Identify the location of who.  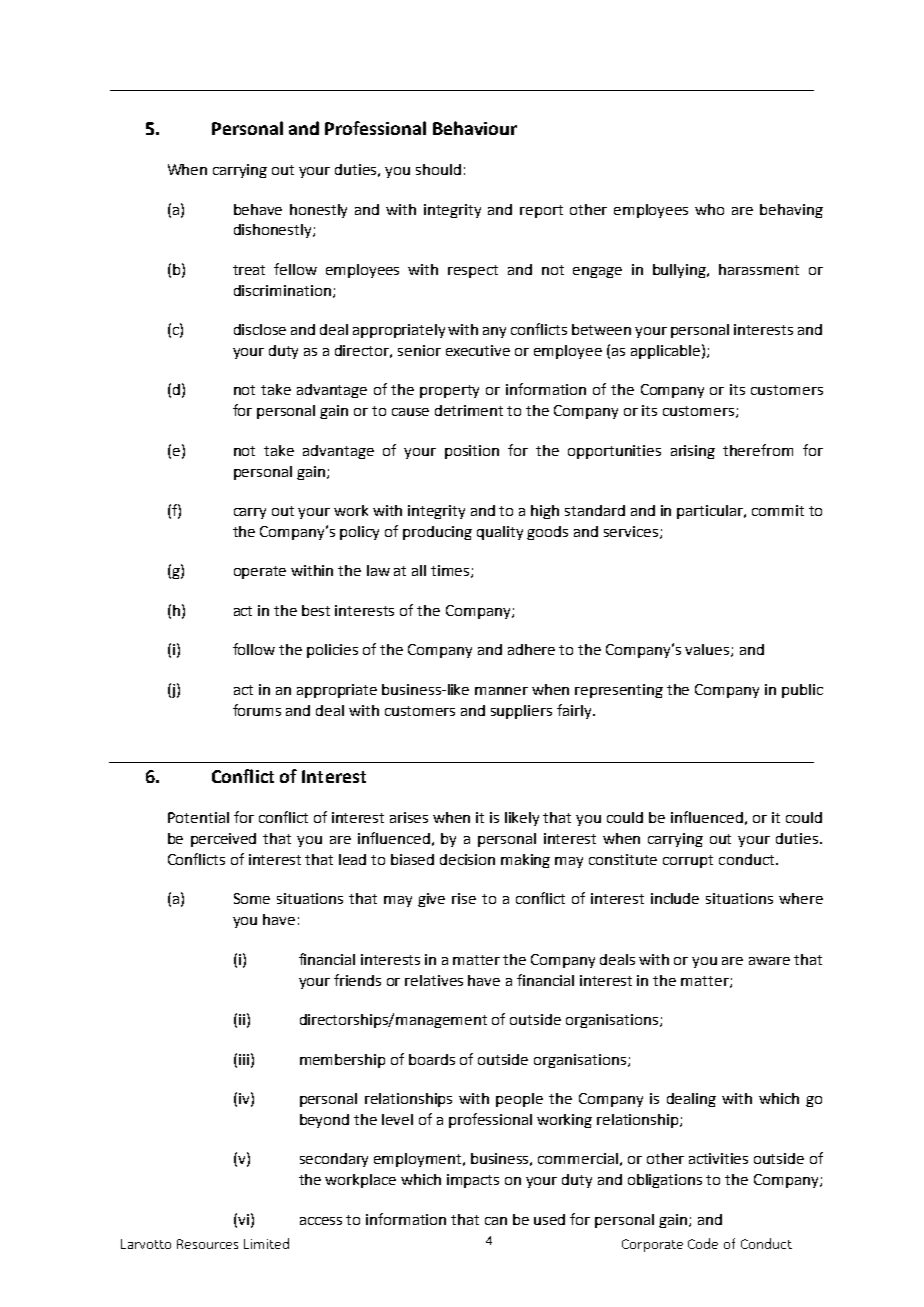
(709, 209).
